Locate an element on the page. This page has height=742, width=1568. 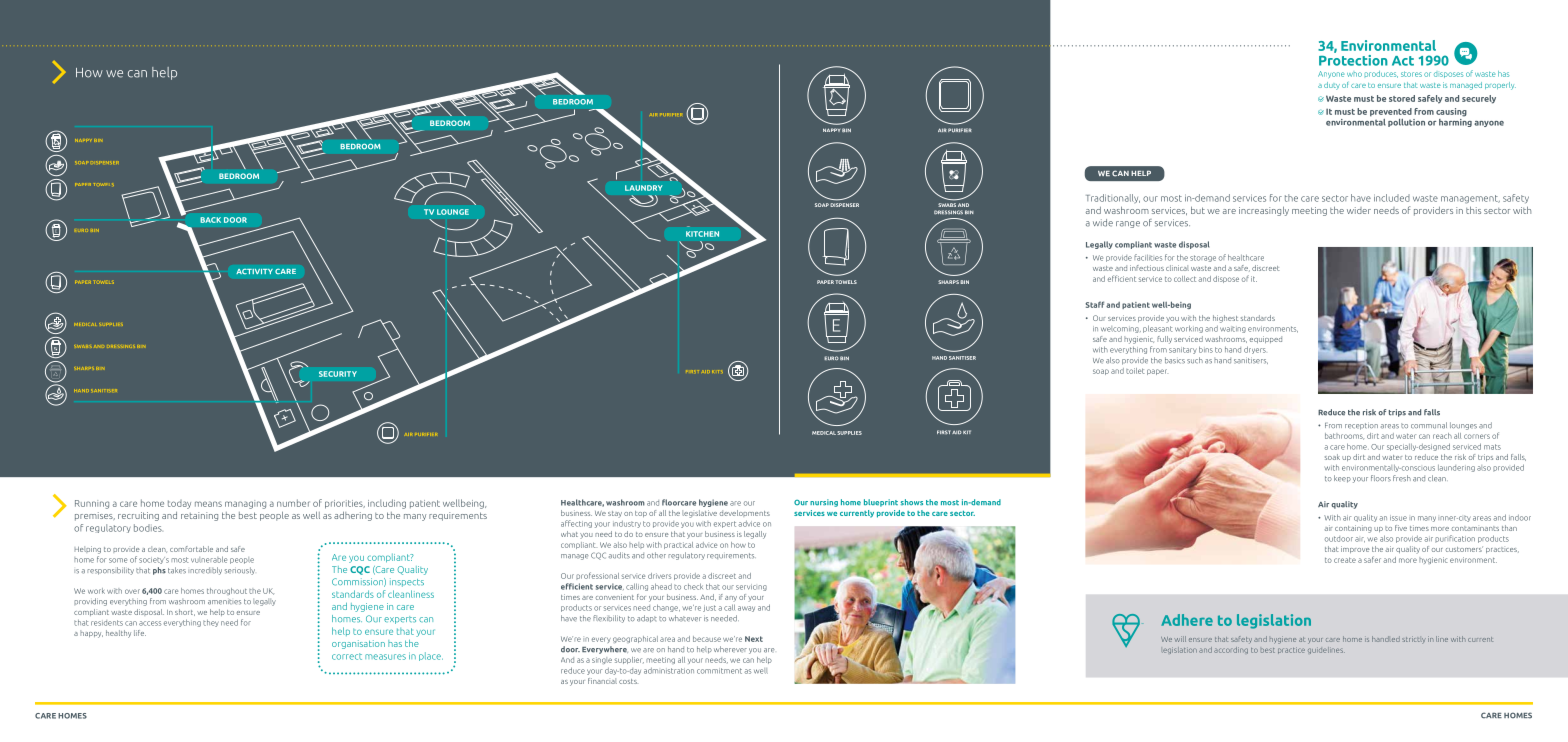
nursing is located at coordinates (824, 503).
